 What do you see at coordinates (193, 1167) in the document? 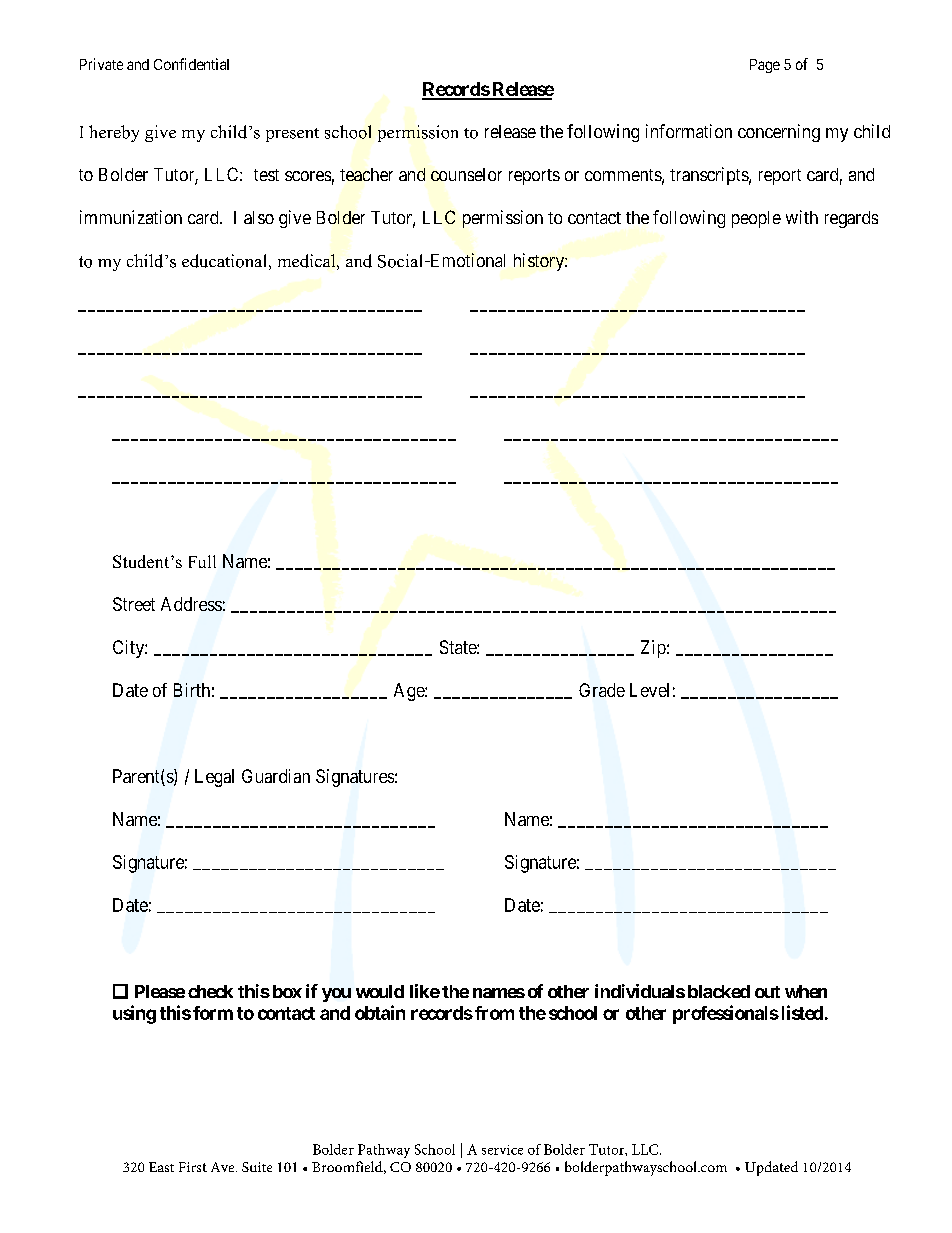
I see `First` at bounding box center [193, 1167].
